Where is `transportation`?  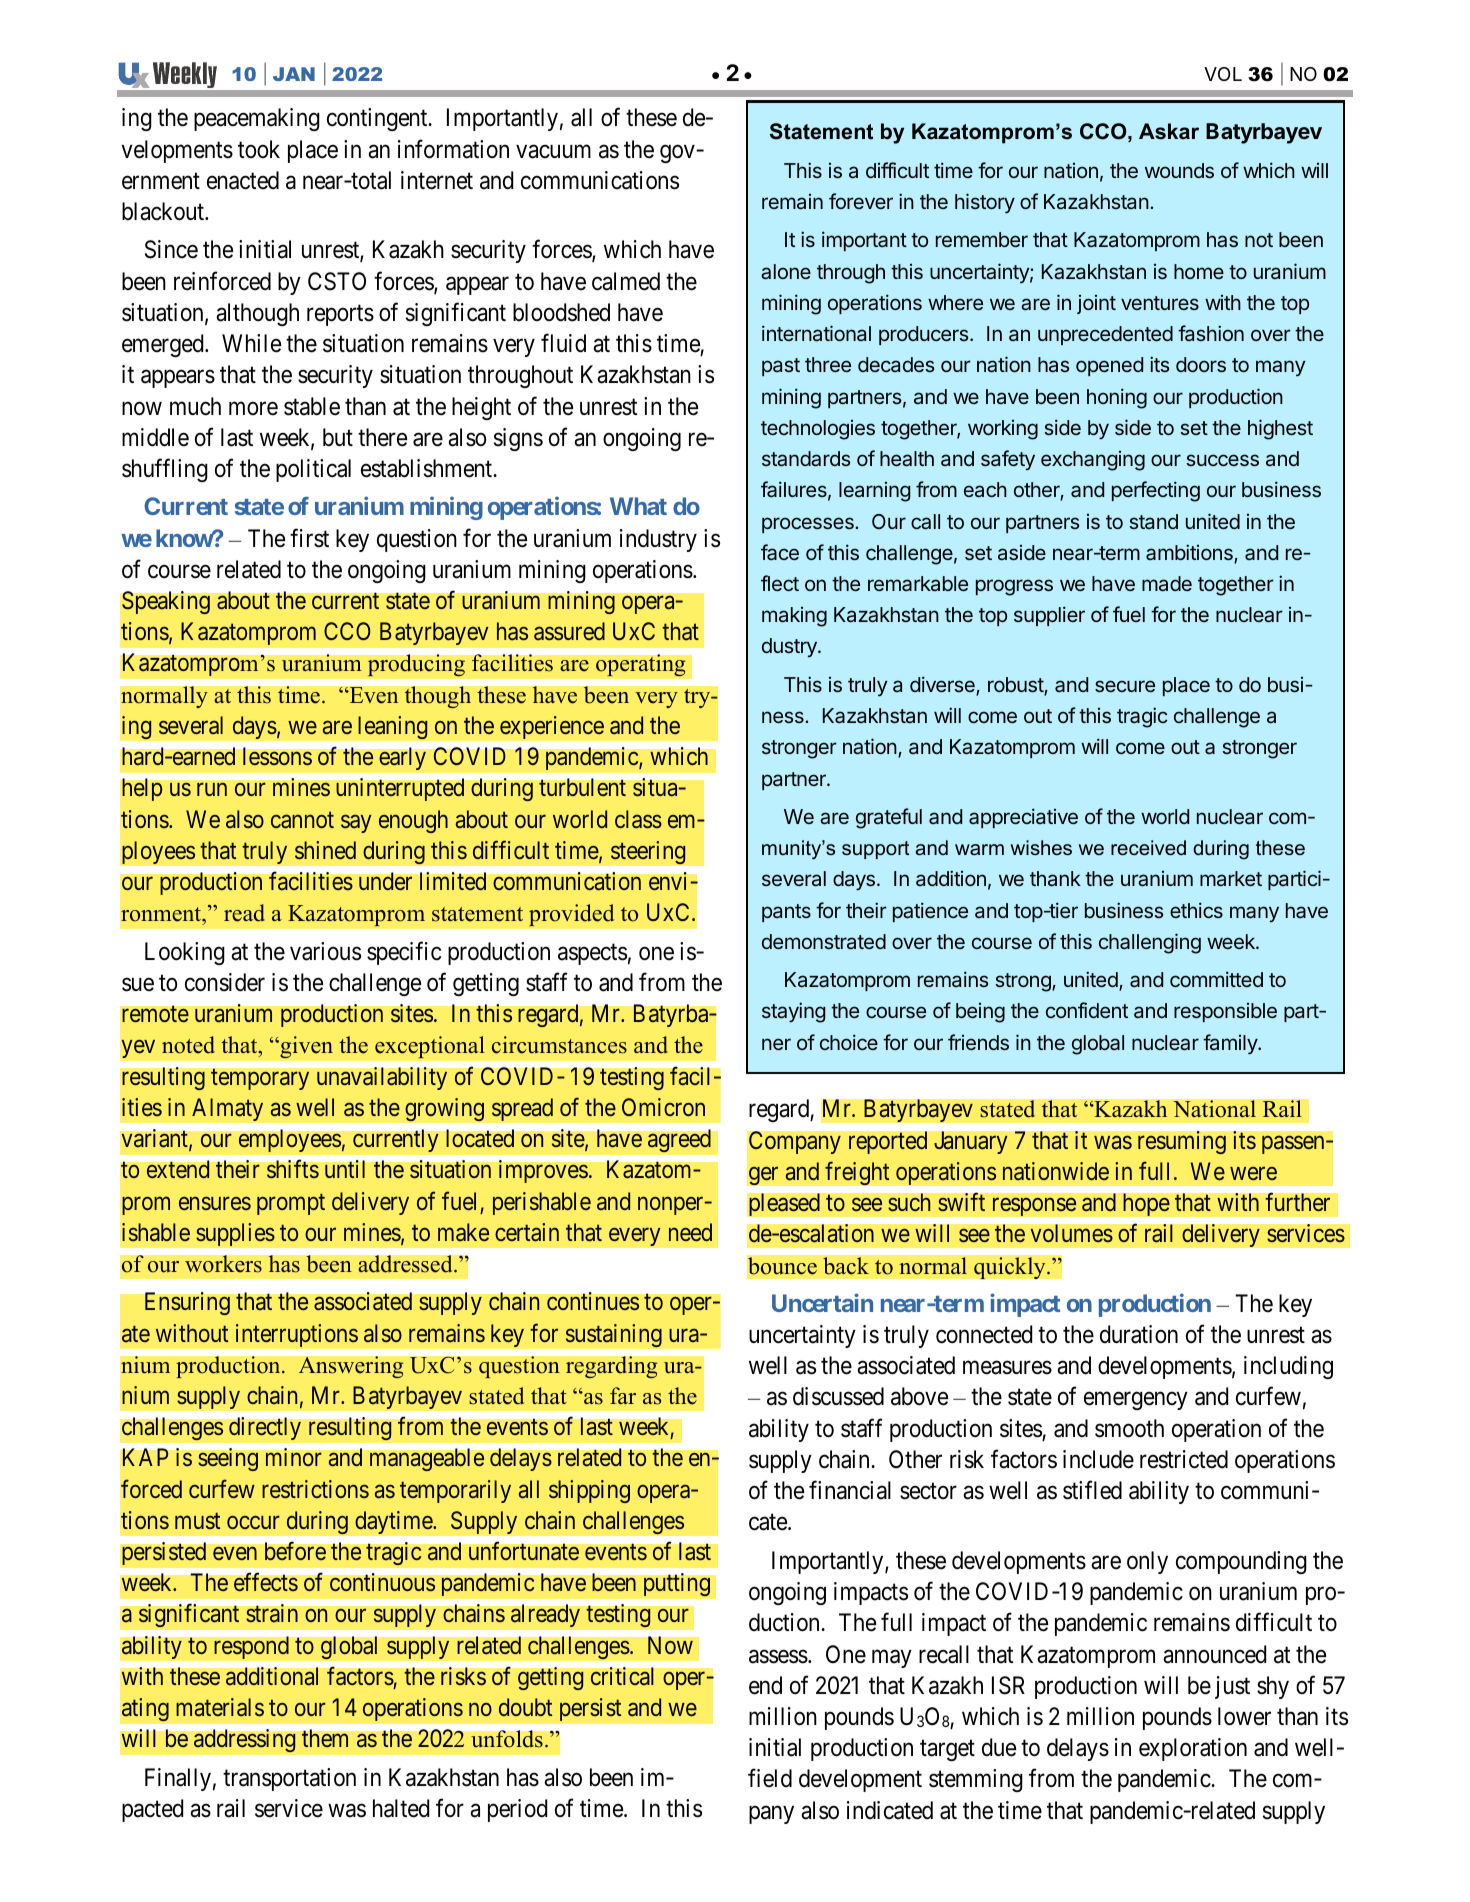 transportation is located at coordinates (289, 1779).
